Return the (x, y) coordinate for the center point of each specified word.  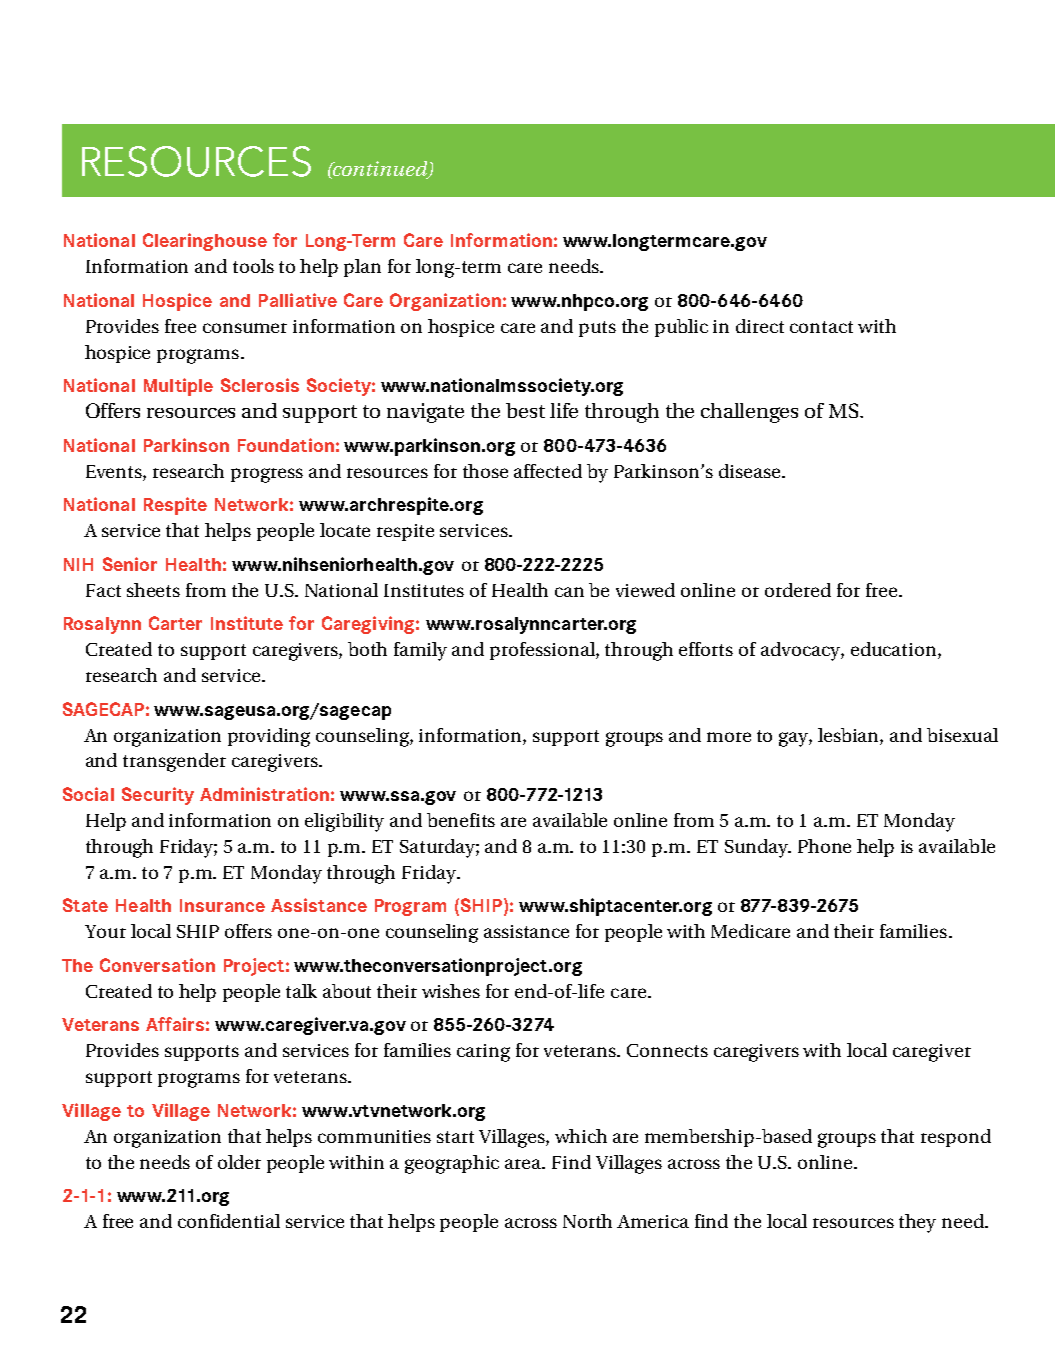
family (420, 651)
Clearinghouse (205, 242)
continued (381, 169)
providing (269, 737)
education (895, 650)
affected (548, 471)
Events (115, 471)
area (525, 1164)
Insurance (222, 905)
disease (751, 471)
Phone (824, 846)
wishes (451, 991)
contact (821, 327)
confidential (229, 1221)
